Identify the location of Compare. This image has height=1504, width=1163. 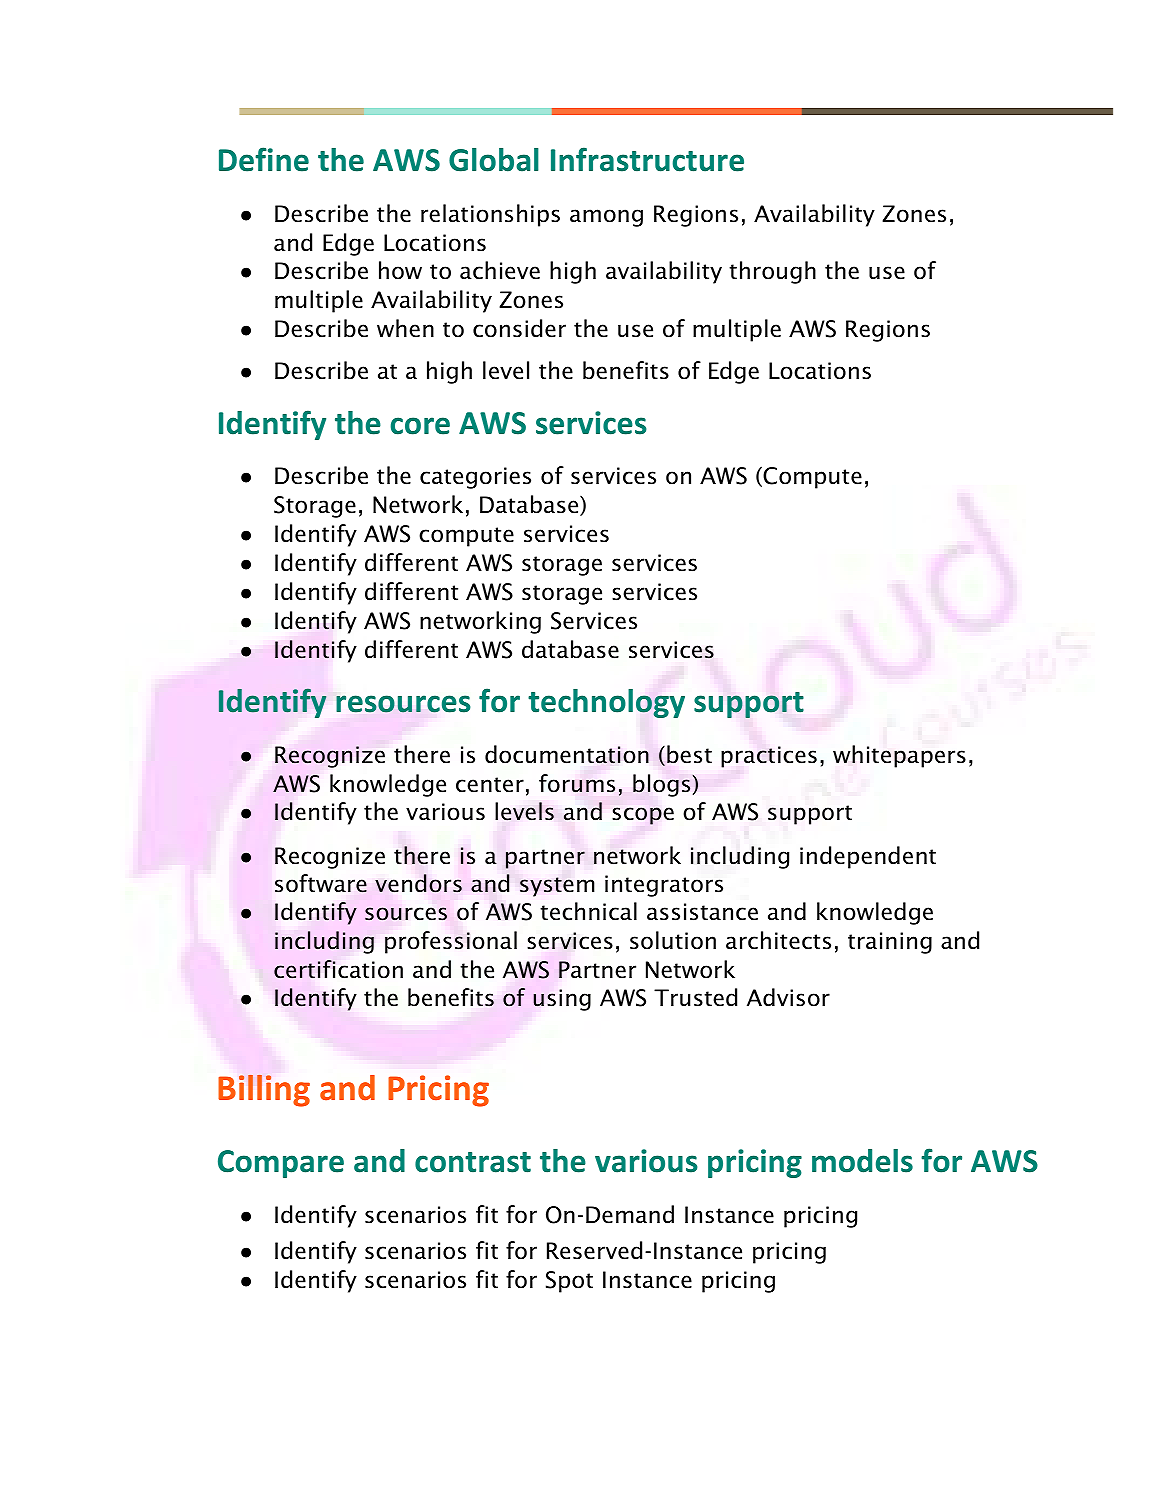
(281, 1164).
